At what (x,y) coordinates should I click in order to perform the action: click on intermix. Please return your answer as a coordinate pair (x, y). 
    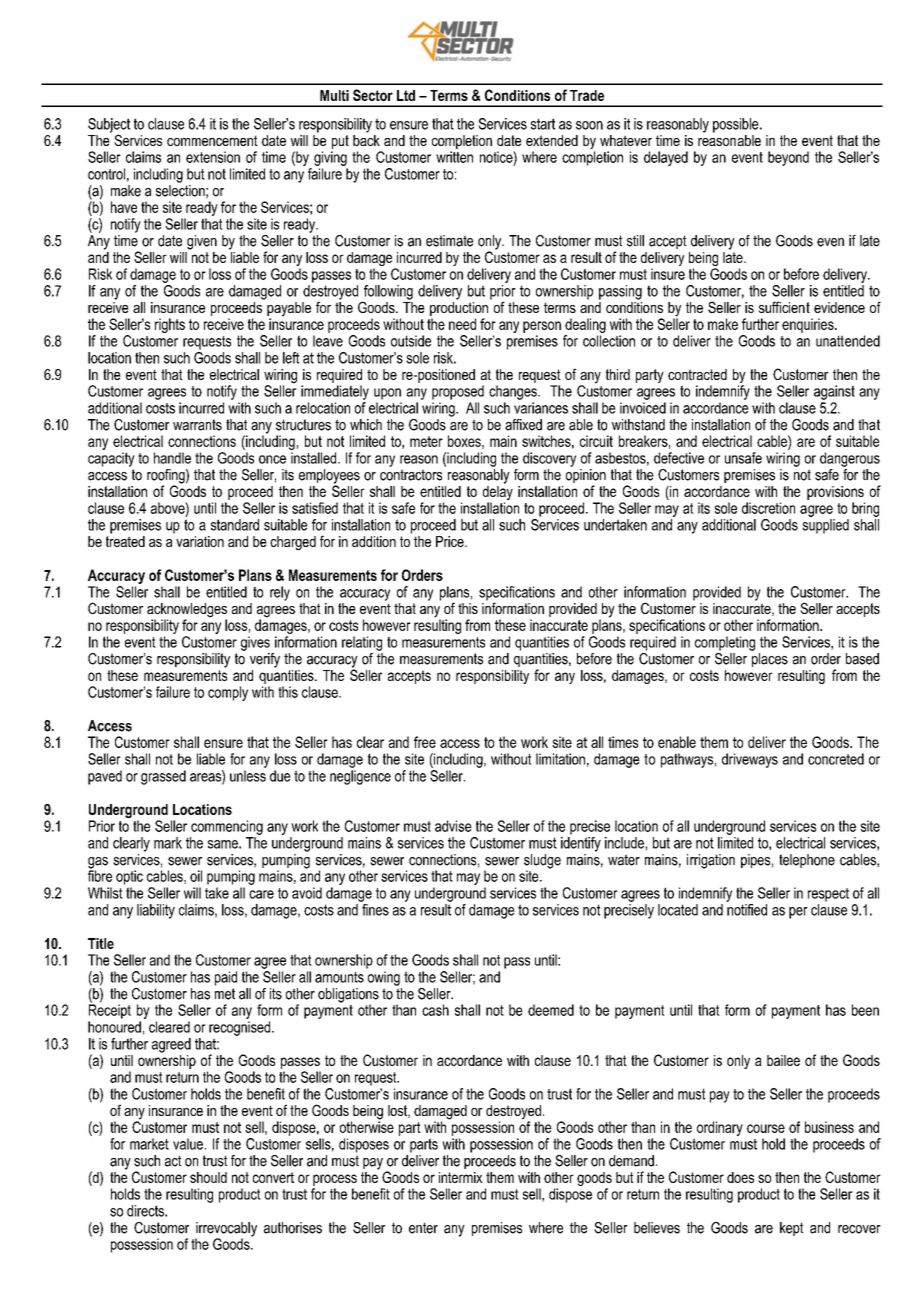
    Looking at the image, I should click on (461, 1177).
